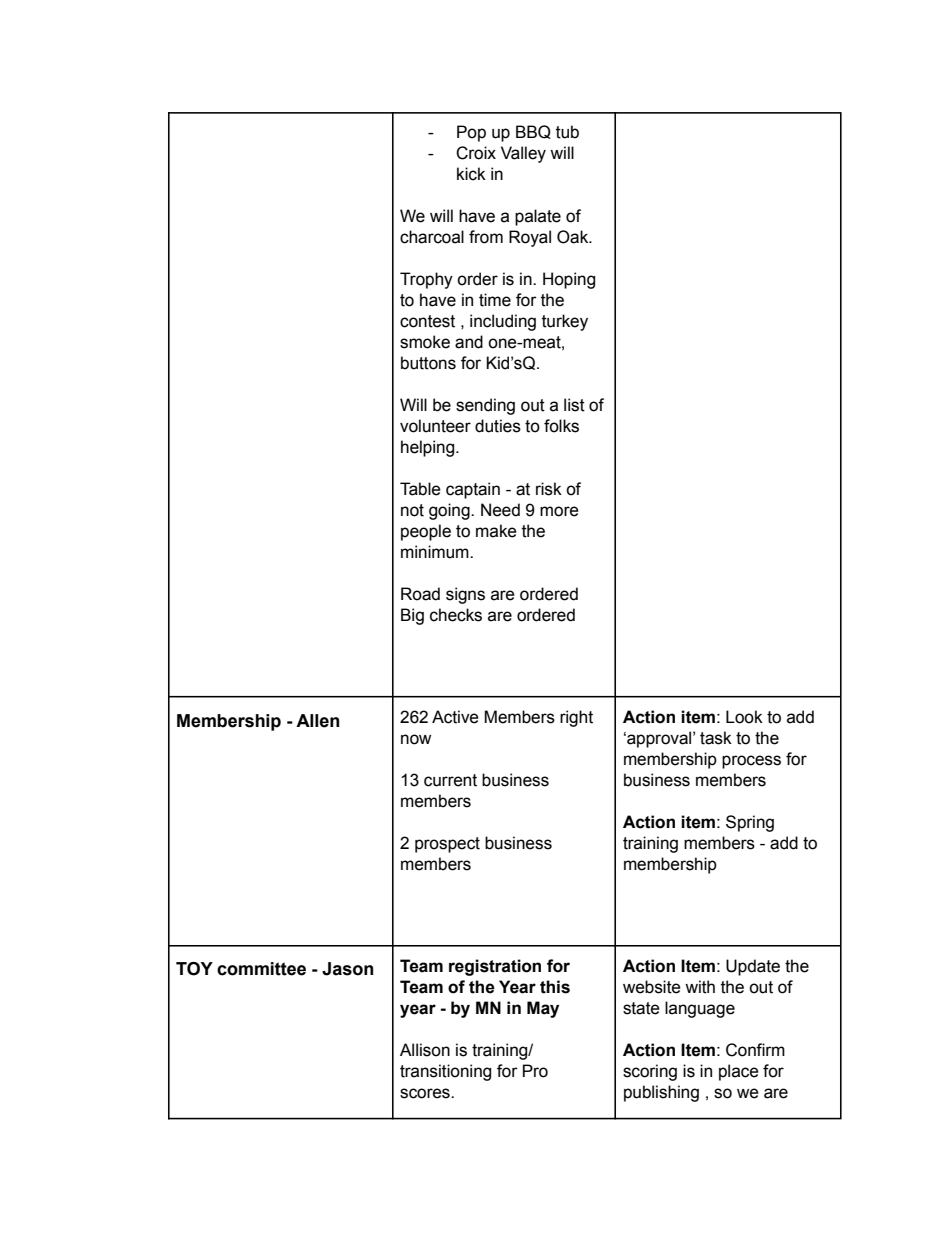 This page has height=1233, width=952. I want to click on Allen, so click(317, 721).
